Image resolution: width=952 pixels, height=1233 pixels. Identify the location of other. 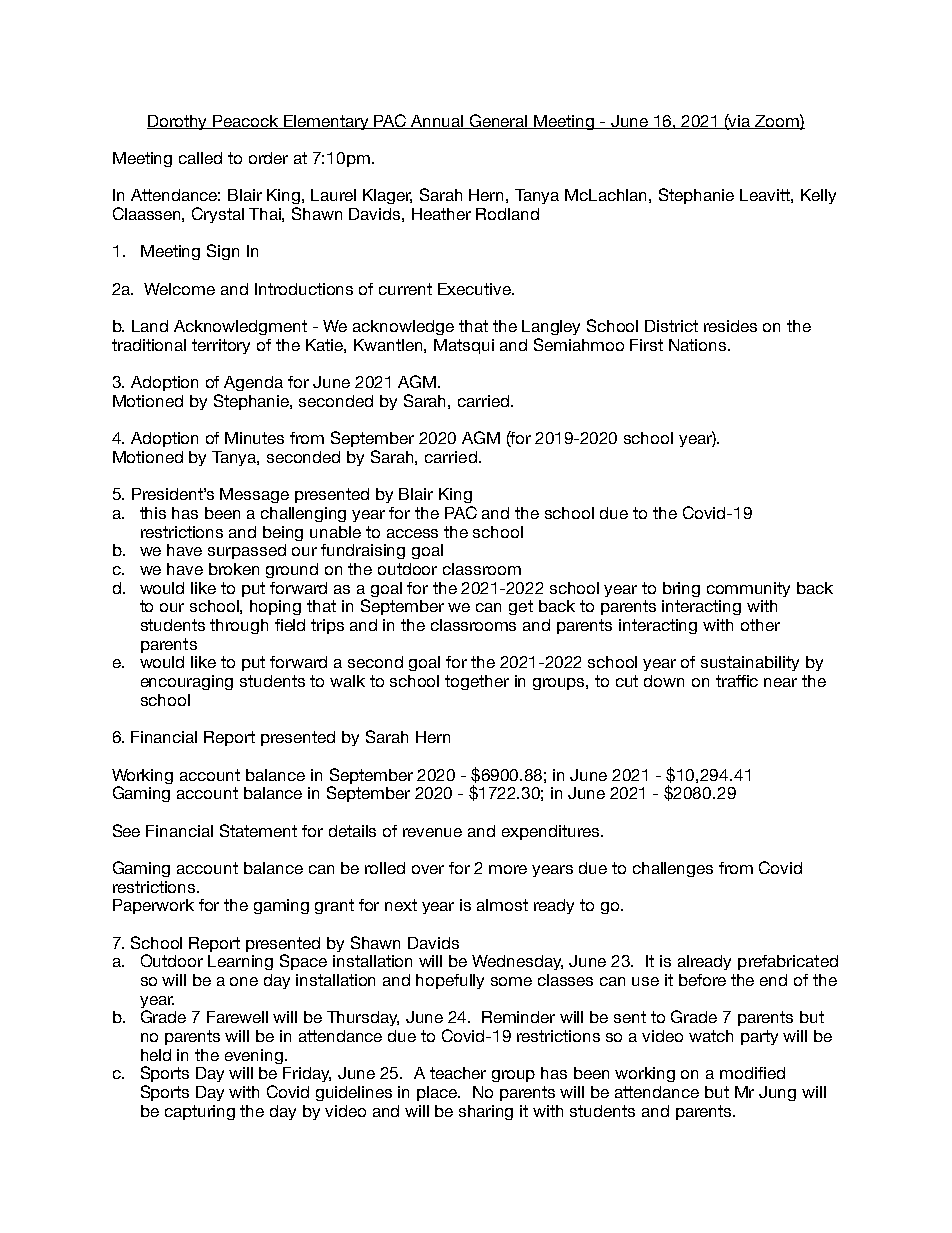
(760, 625).
